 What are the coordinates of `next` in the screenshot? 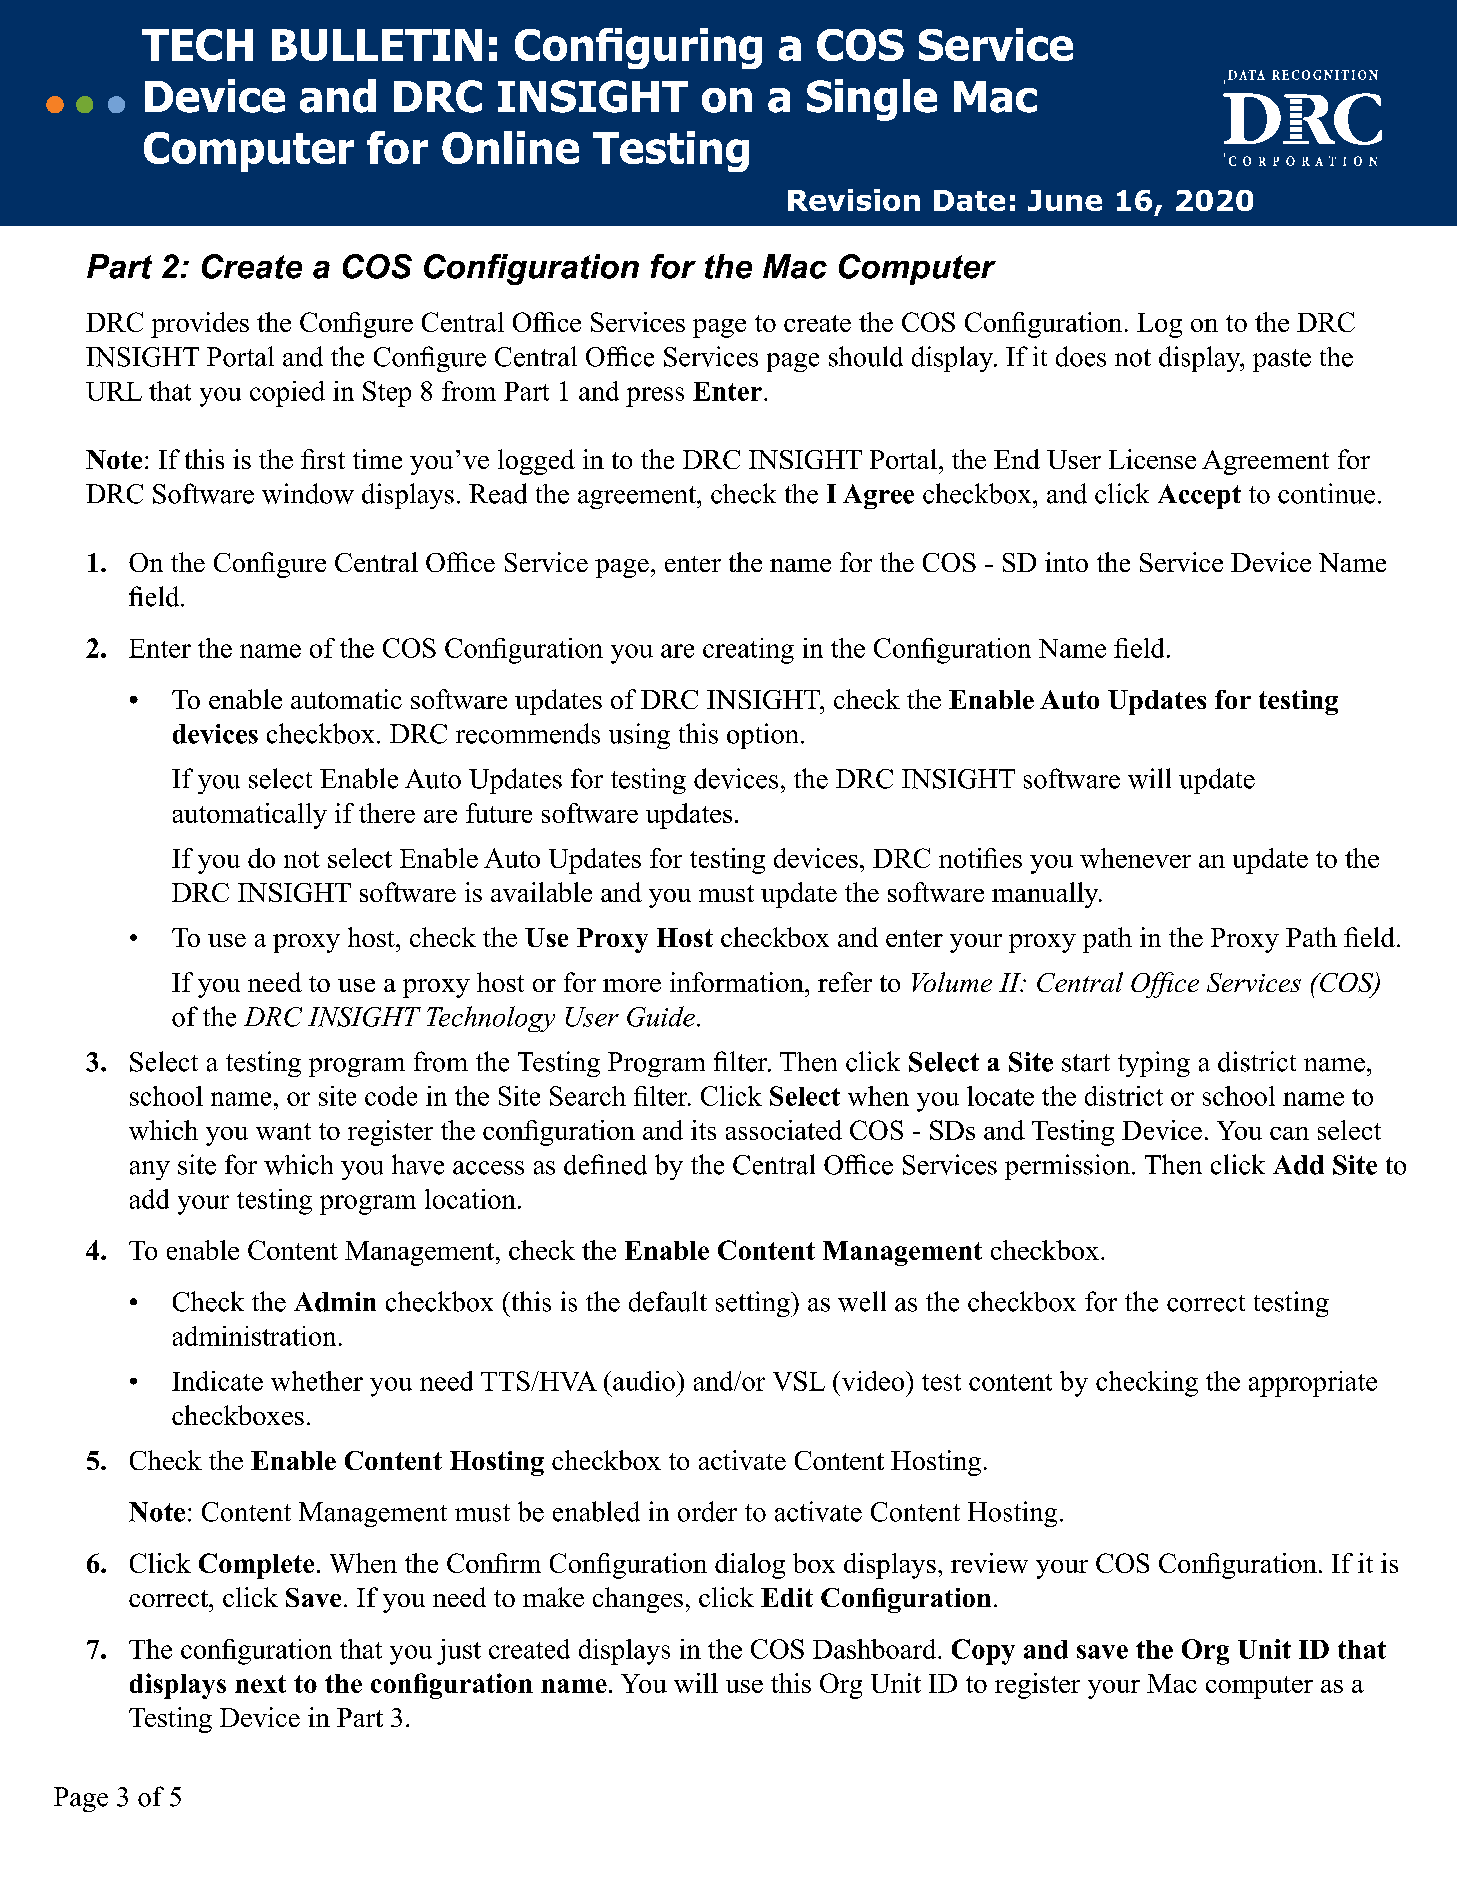 It's located at (260, 1684).
